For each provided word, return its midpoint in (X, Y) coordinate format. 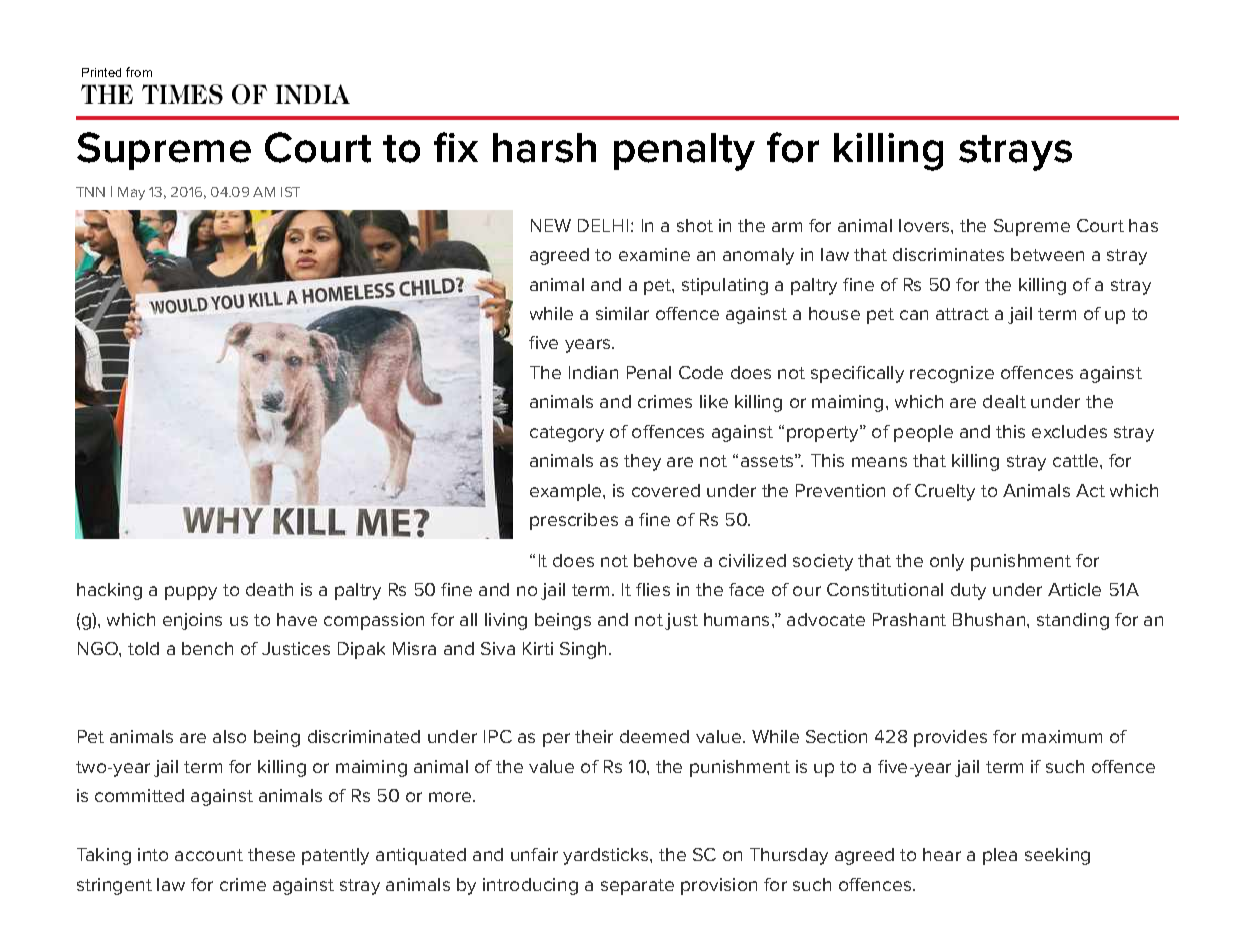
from (139, 72)
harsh (544, 148)
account (209, 855)
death (269, 589)
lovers (925, 225)
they (642, 462)
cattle (1077, 460)
